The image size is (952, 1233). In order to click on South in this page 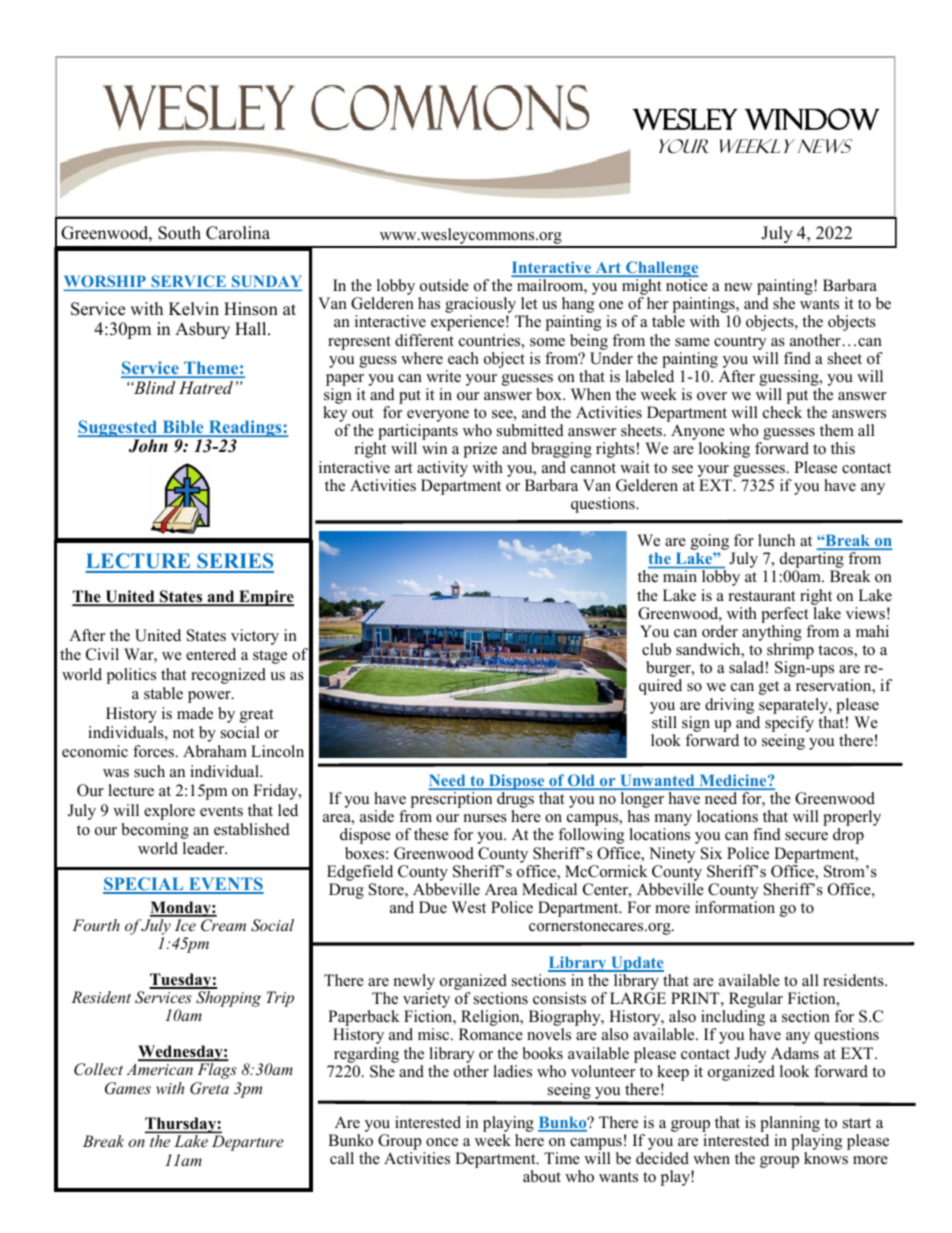, I will do `click(179, 233)`.
